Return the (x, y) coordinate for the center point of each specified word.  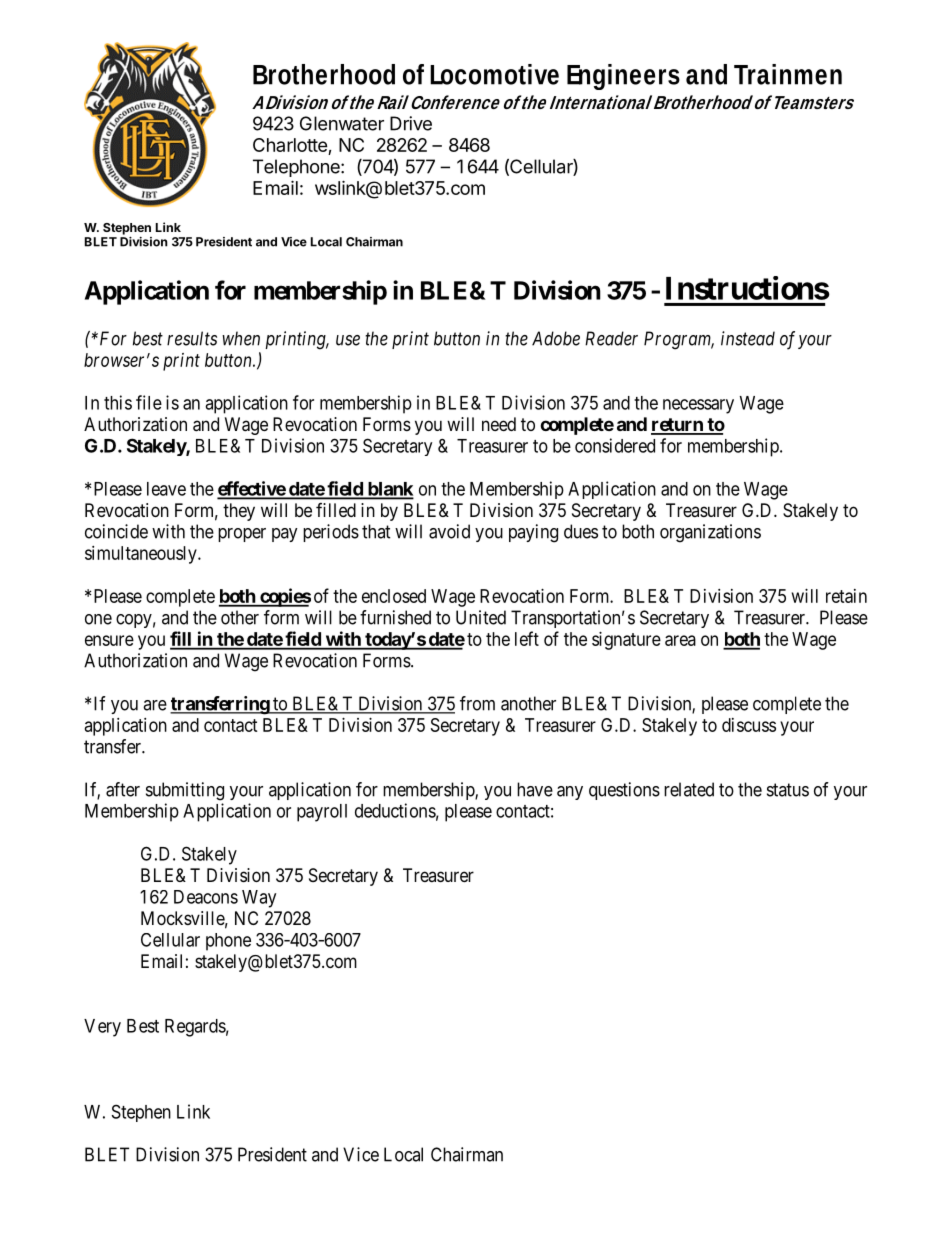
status (788, 790)
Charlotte (291, 146)
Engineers (623, 77)
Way (259, 899)
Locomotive (494, 74)
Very (102, 1028)
